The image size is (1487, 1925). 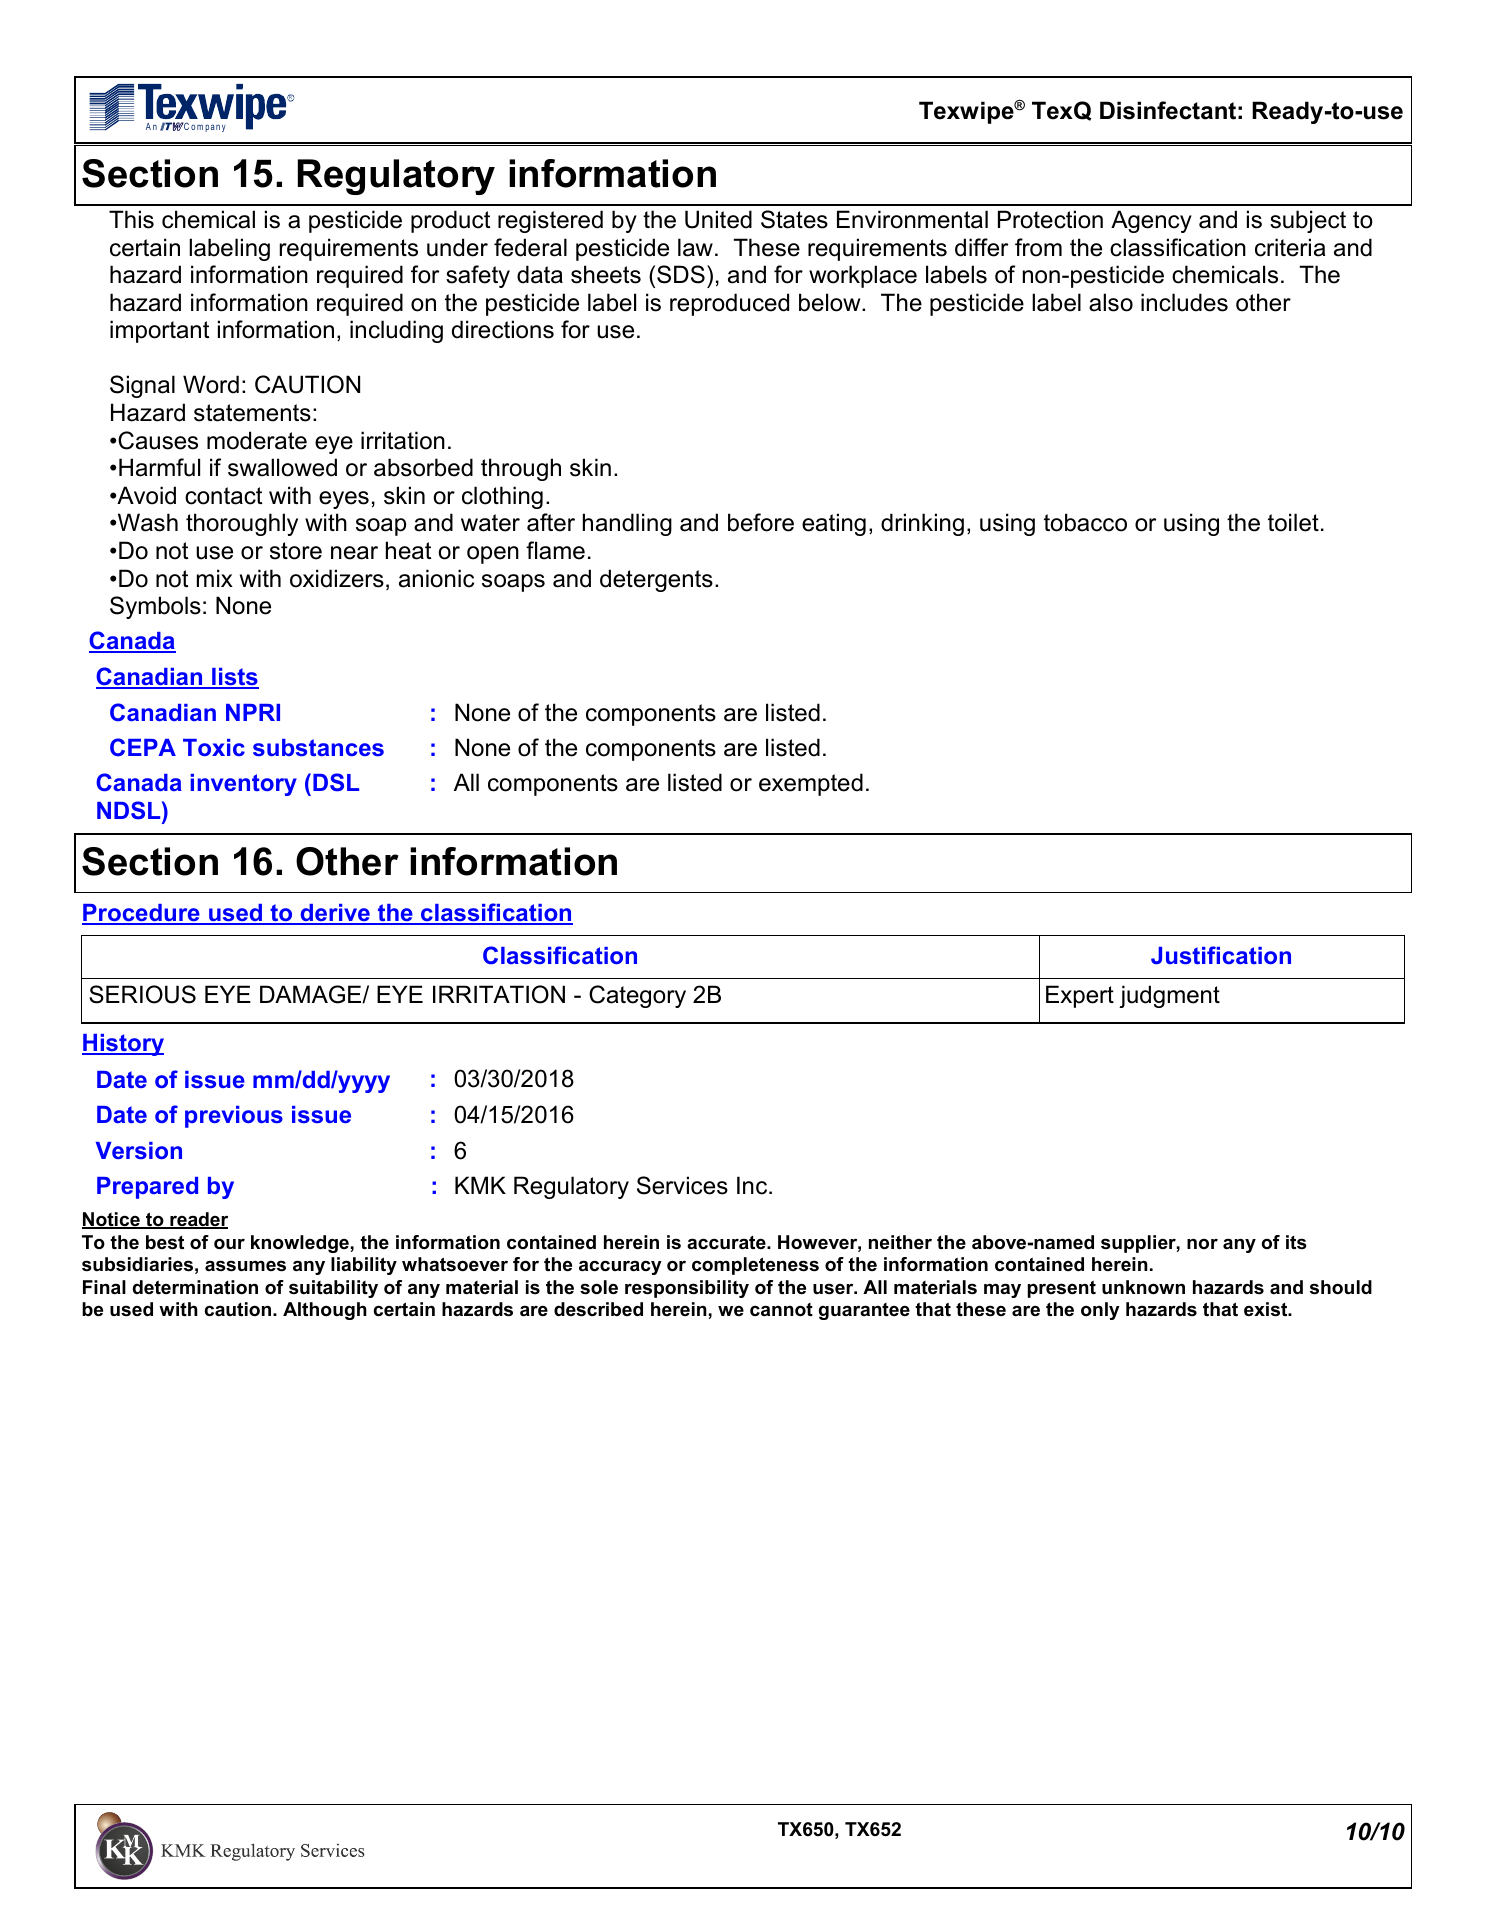 I want to click on toilet, so click(x=1293, y=522).
